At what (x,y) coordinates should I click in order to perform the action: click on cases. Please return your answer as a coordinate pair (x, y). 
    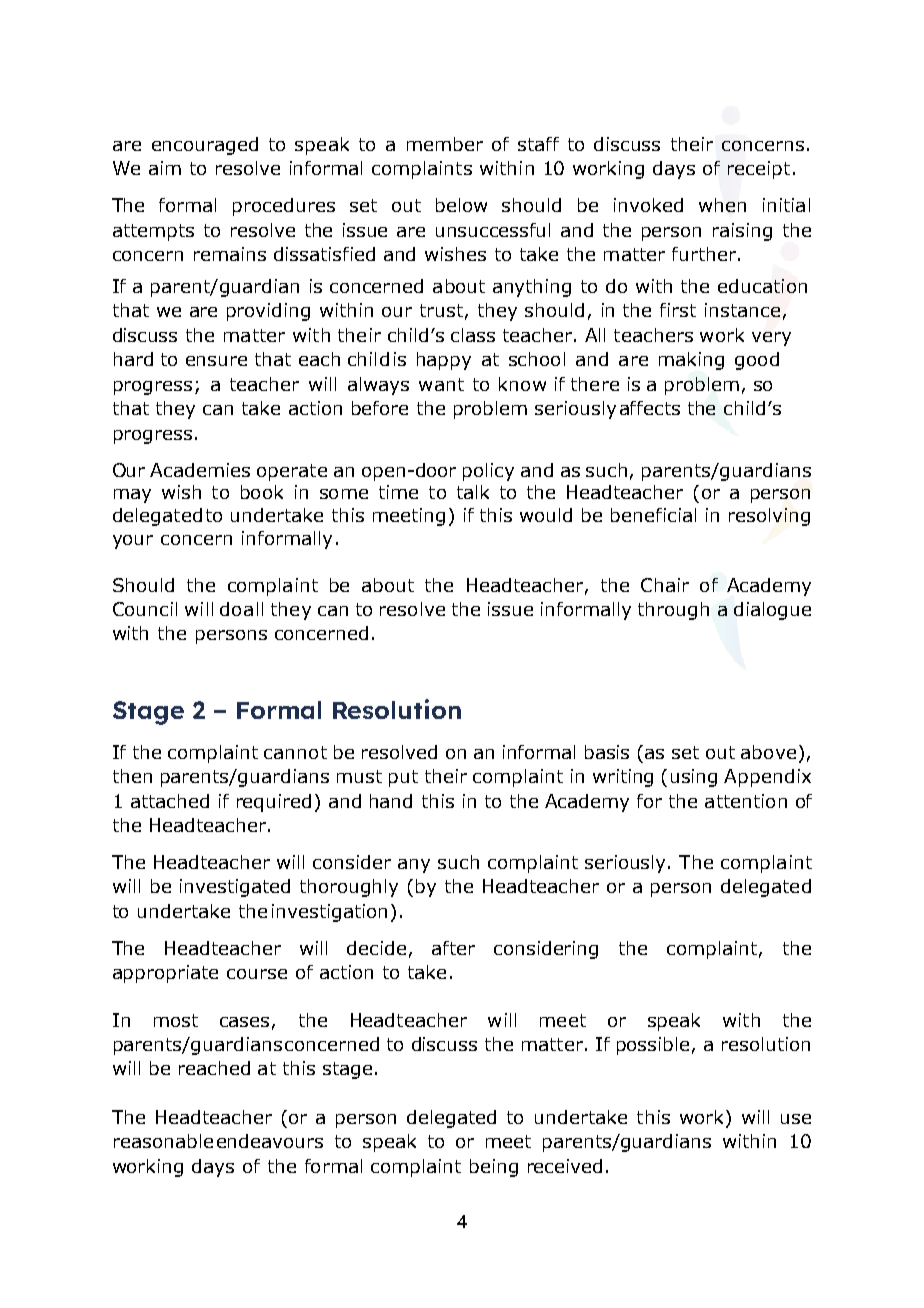
    Looking at the image, I should click on (244, 1022).
